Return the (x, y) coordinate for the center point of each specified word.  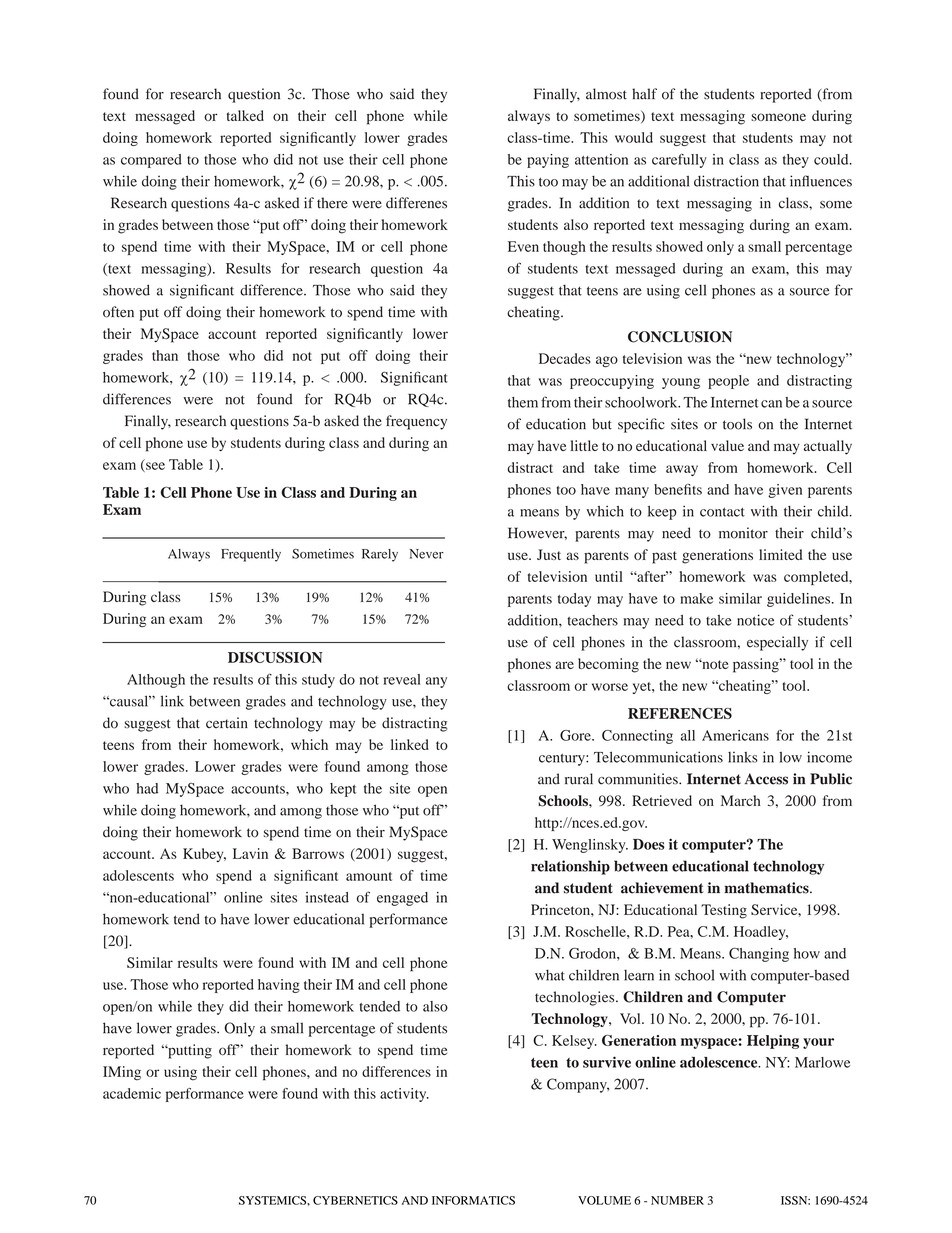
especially (777, 643)
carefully (679, 161)
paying (548, 161)
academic (132, 1093)
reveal (402, 679)
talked (245, 115)
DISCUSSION (275, 657)
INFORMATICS (473, 1200)
